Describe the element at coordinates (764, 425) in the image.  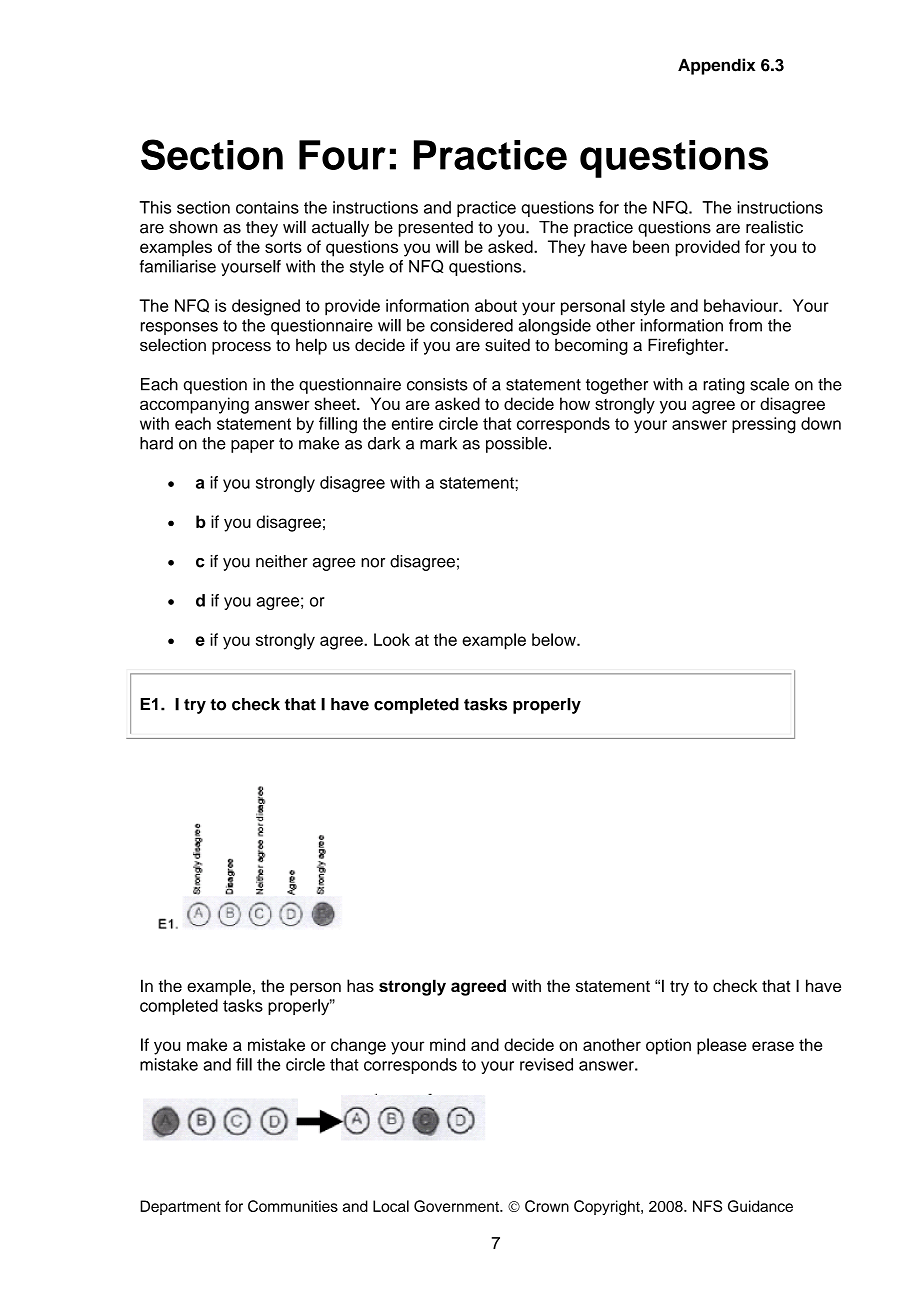
I see `pressing` at that location.
